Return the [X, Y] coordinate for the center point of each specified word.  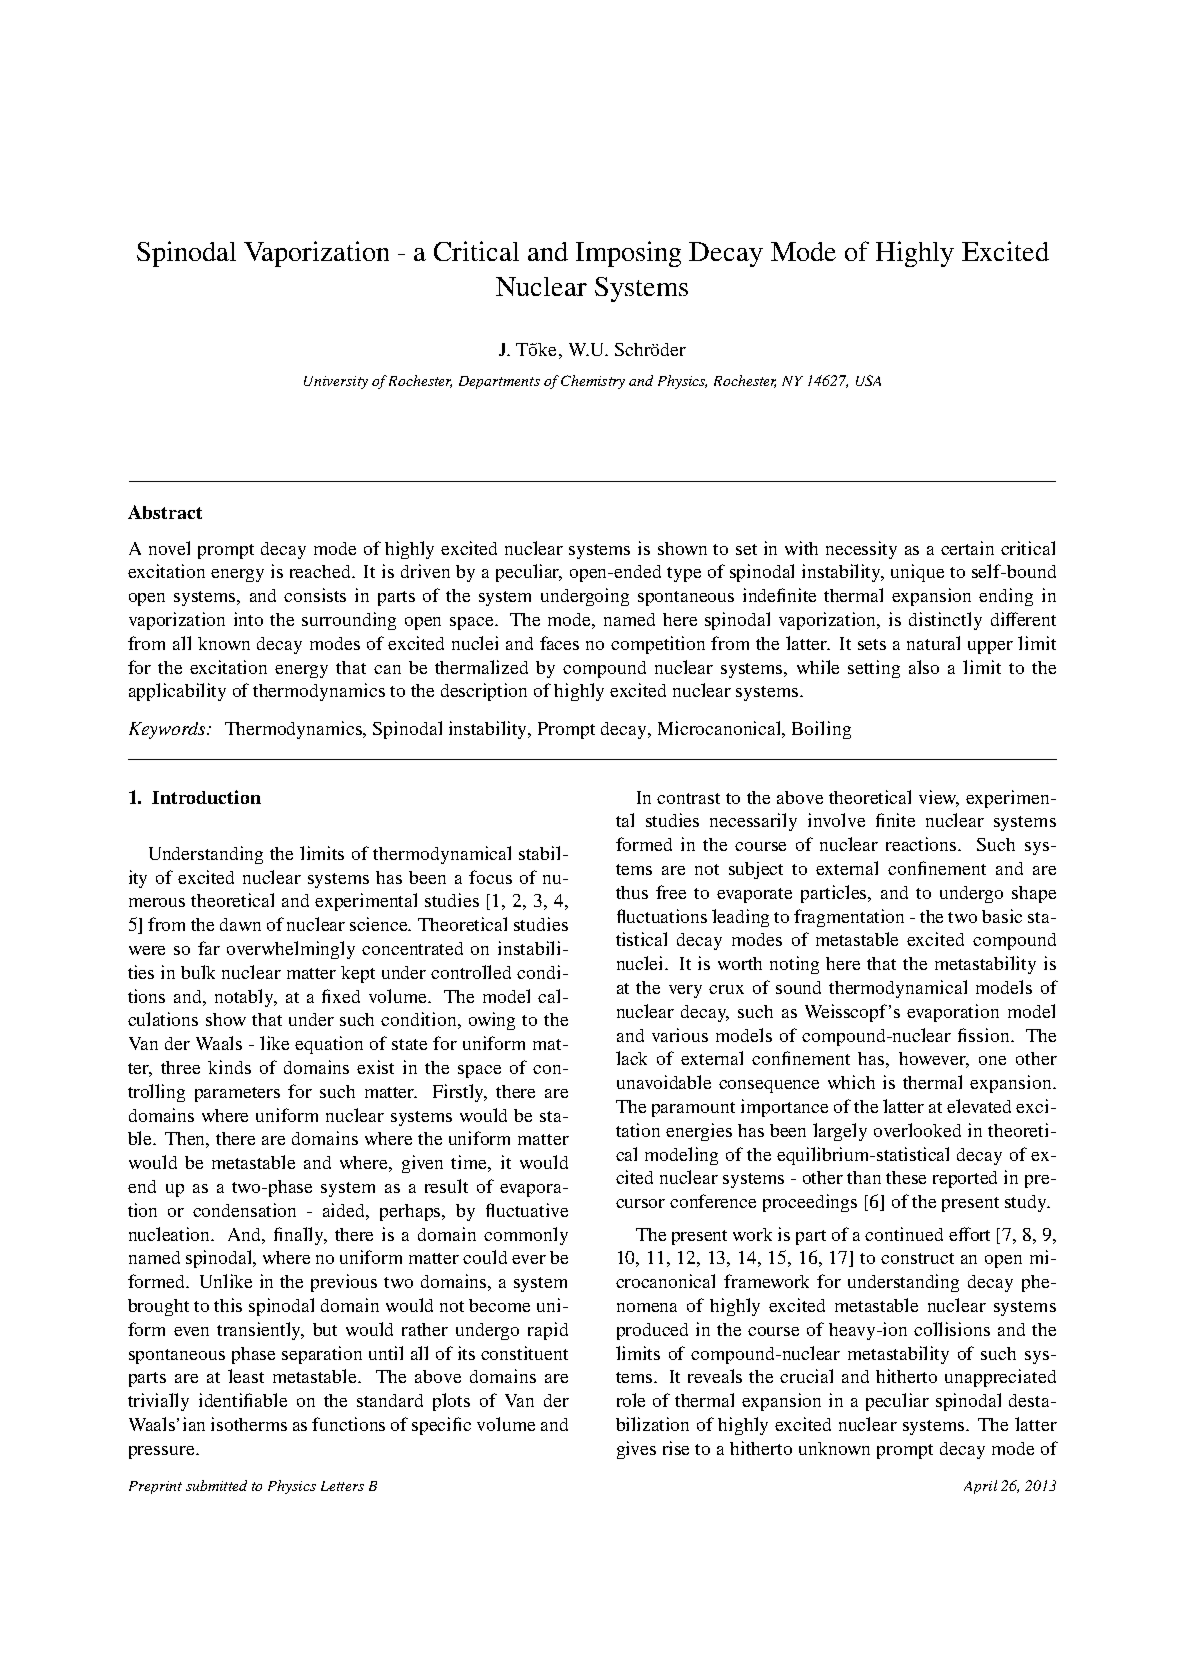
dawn [240, 924]
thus [632, 892]
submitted [216, 1485]
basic [1002, 916]
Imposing [628, 254]
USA [868, 380]
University [336, 382]
